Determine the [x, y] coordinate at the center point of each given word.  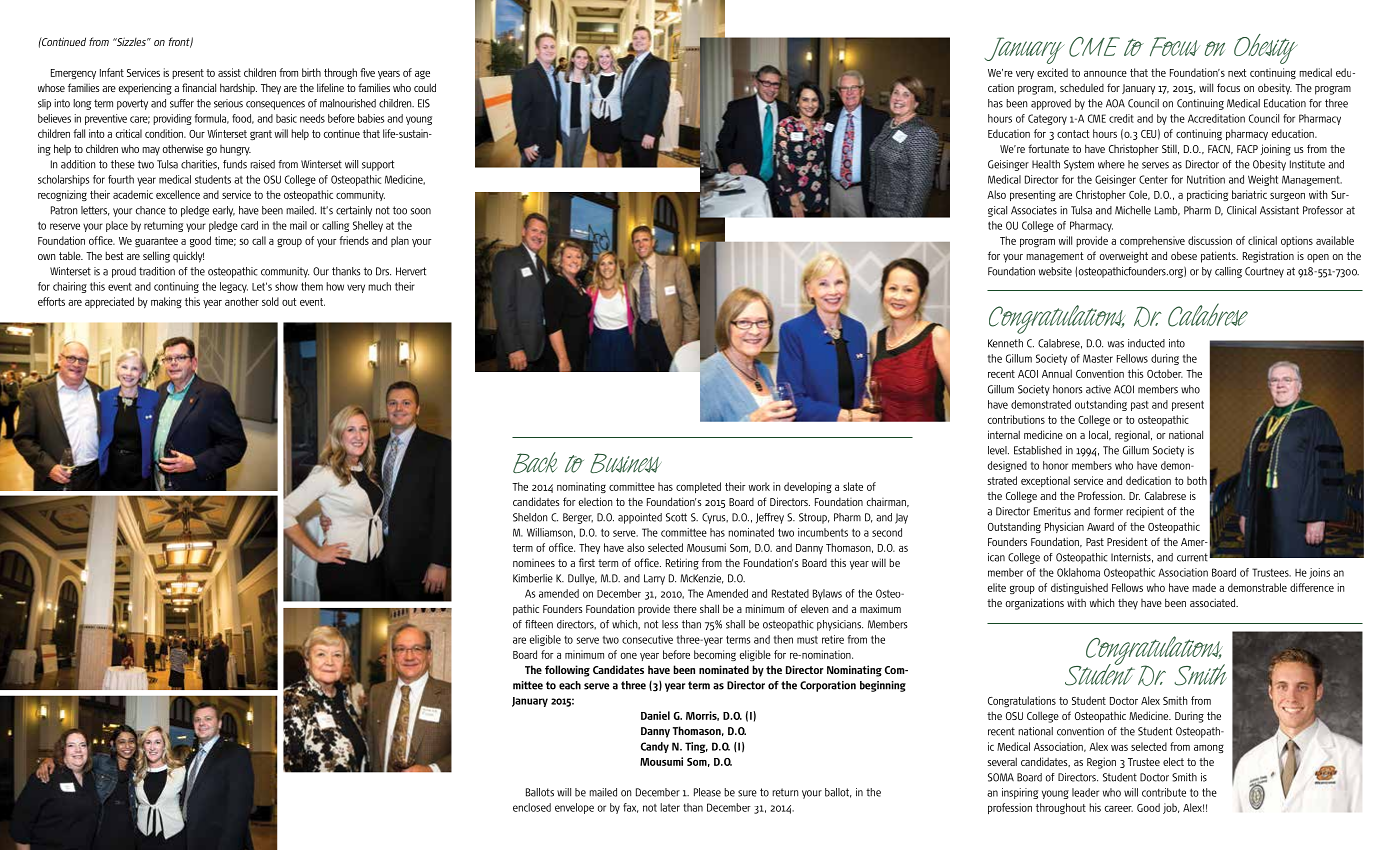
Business [626, 463]
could [425, 87]
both [1197, 480]
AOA [1115, 103]
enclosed [532, 807]
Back [535, 462]
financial [199, 87]
